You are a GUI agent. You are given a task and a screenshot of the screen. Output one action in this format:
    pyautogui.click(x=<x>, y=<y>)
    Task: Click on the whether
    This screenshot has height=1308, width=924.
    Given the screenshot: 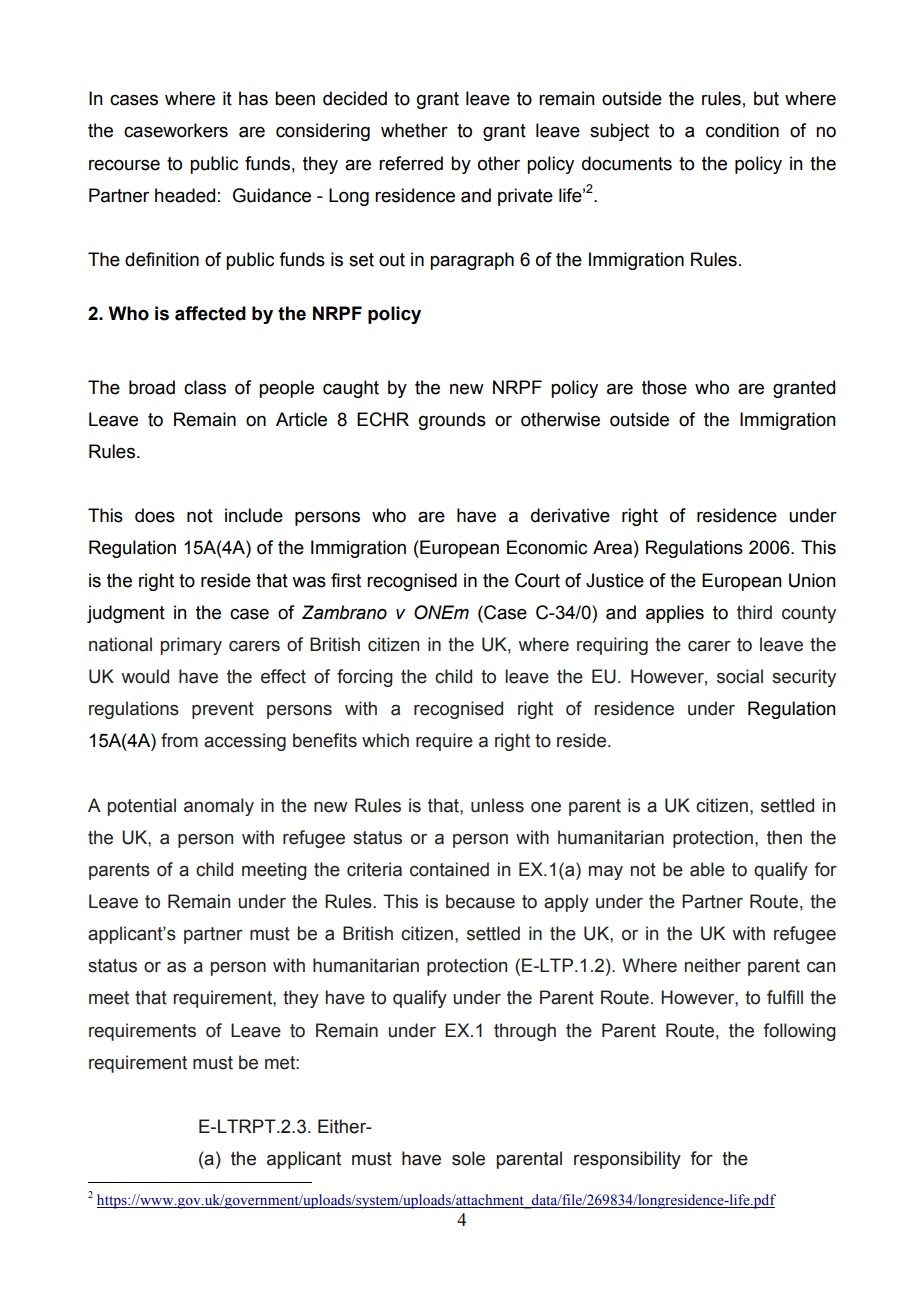 What is the action you would take?
    pyautogui.click(x=414, y=130)
